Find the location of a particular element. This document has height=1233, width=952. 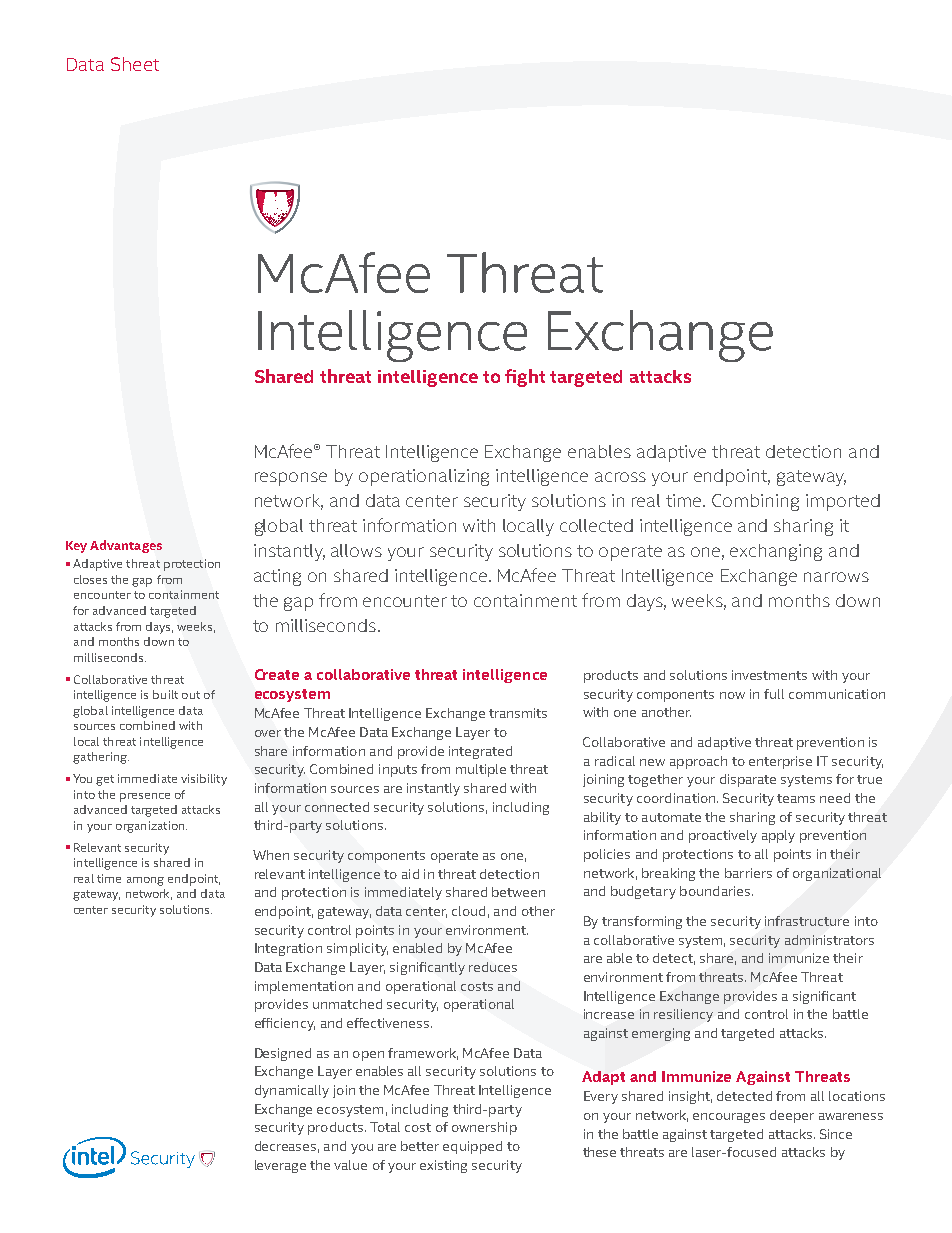

Sheet is located at coordinates (135, 64).
